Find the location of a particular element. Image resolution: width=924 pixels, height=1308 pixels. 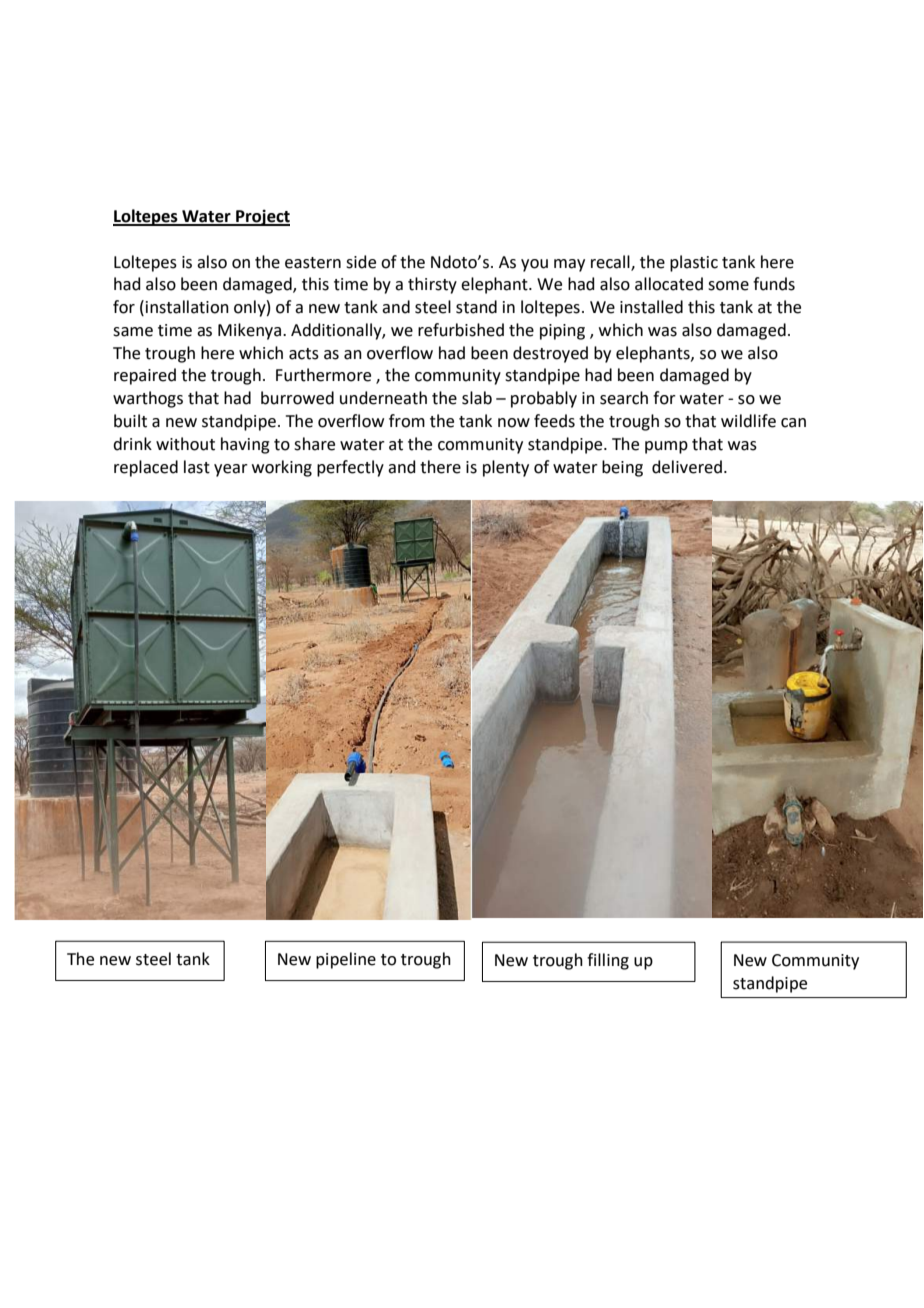

you is located at coordinates (534, 265).
